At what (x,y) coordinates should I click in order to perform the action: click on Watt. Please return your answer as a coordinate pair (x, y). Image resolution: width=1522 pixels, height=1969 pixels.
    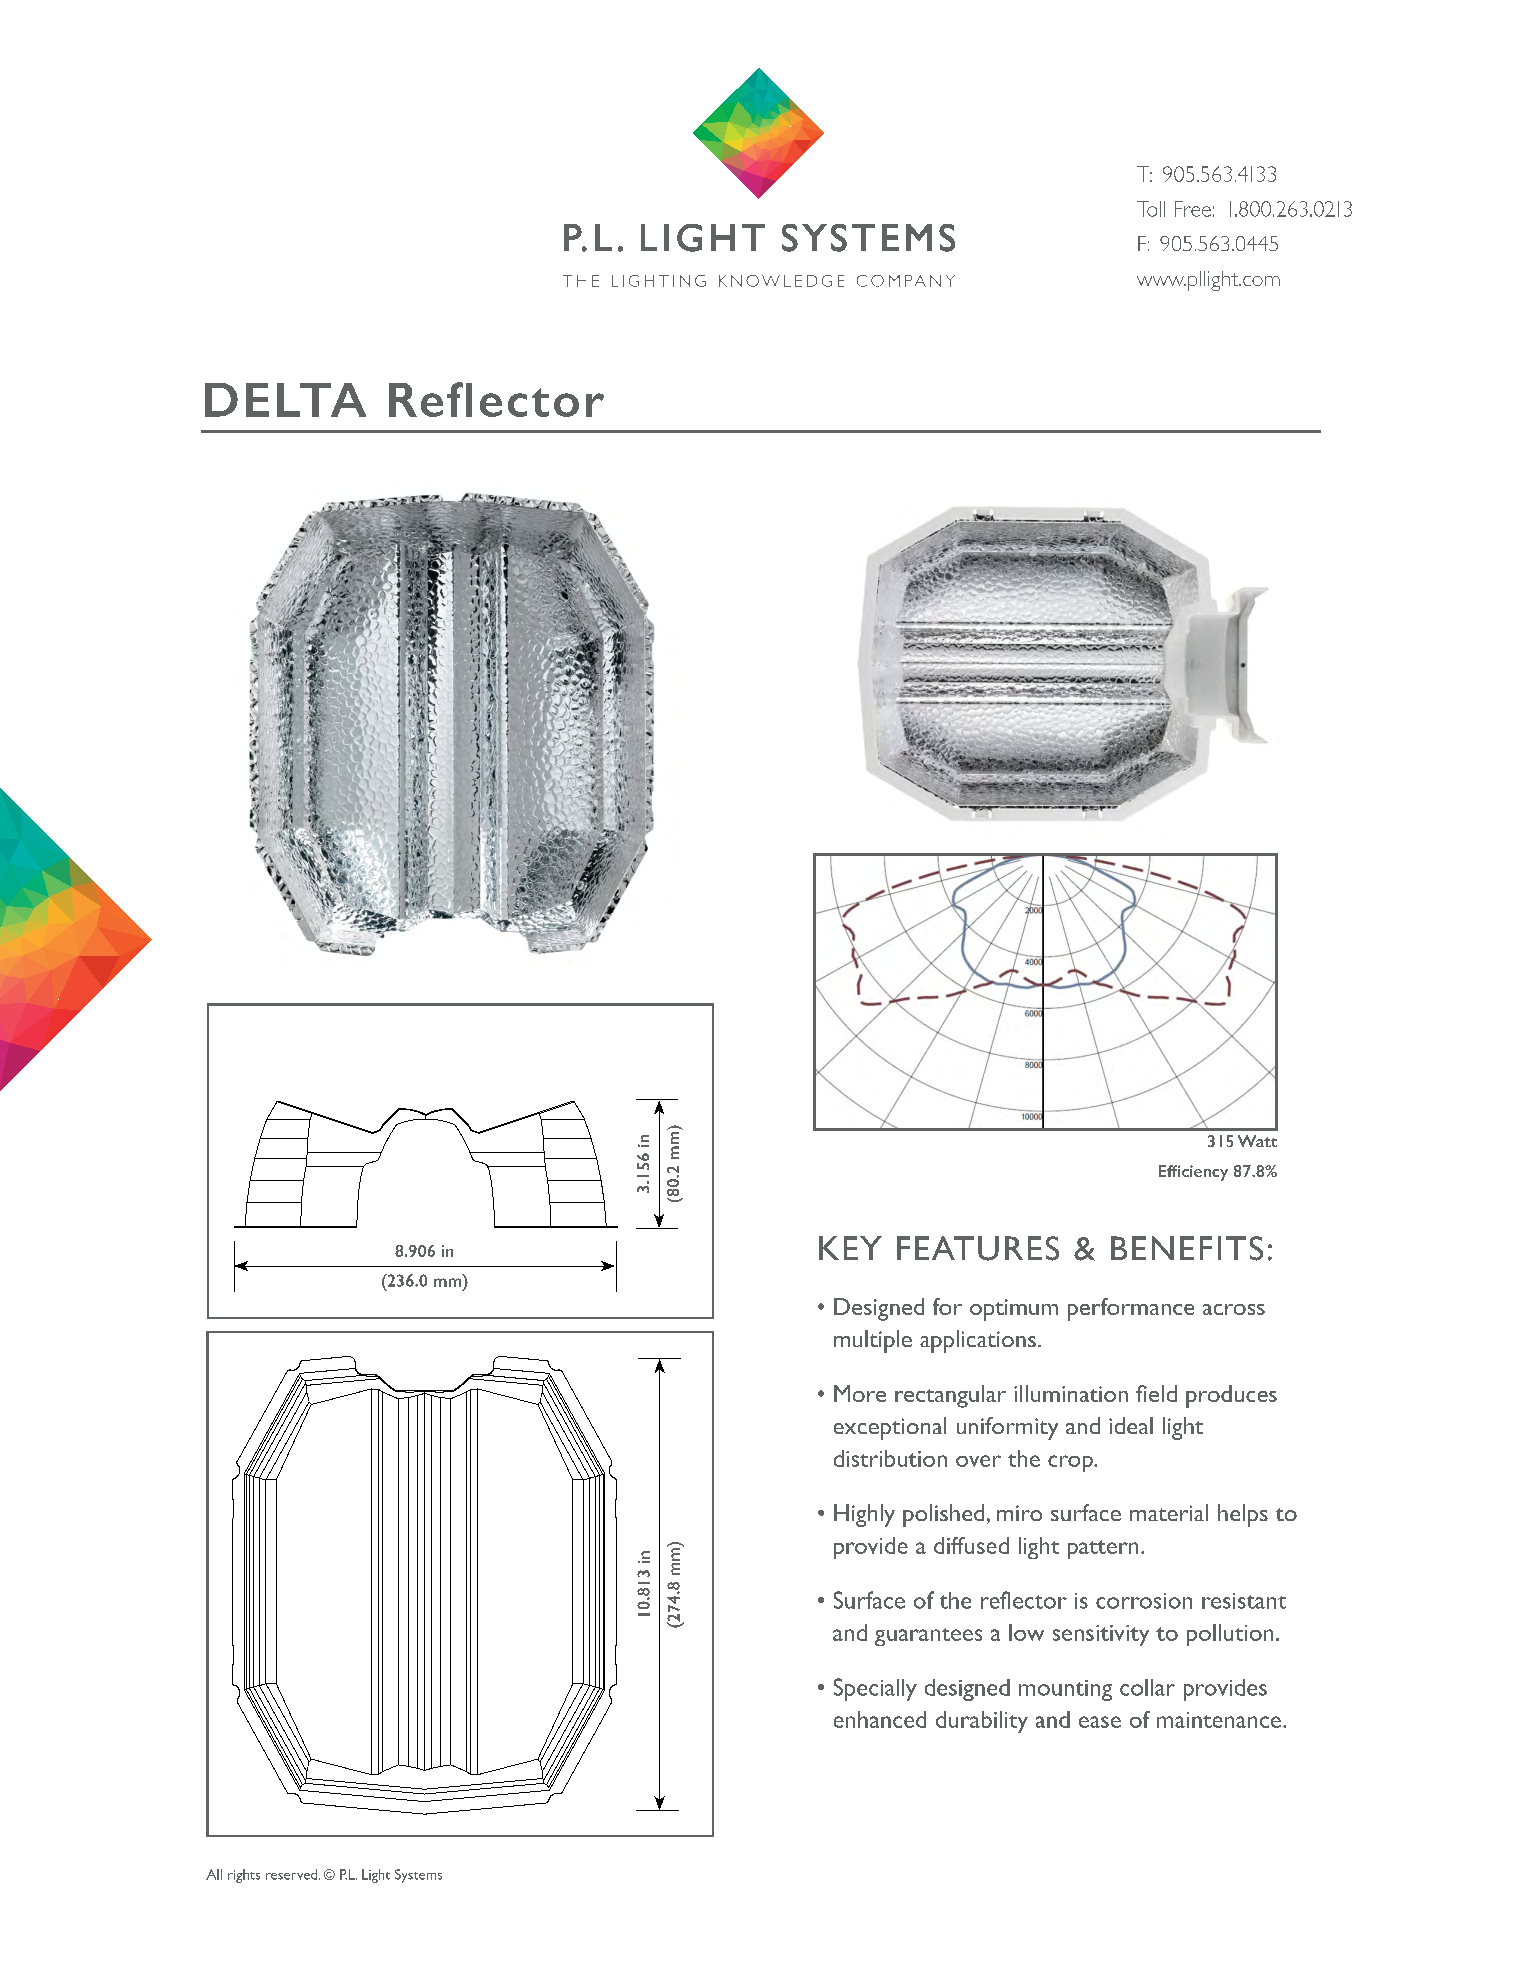
    Looking at the image, I should click on (1257, 1141).
